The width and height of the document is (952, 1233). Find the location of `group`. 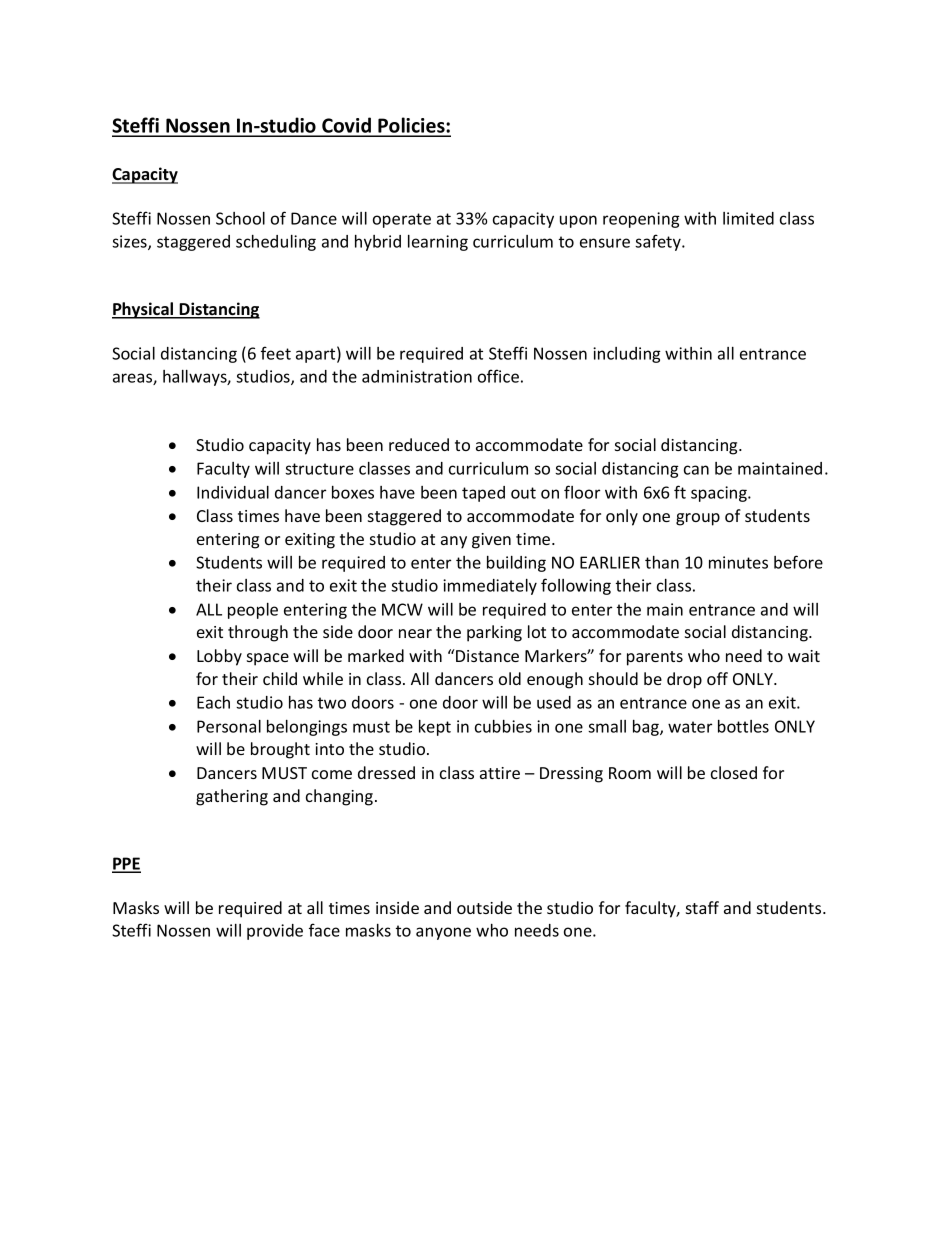

group is located at coordinates (698, 519).
